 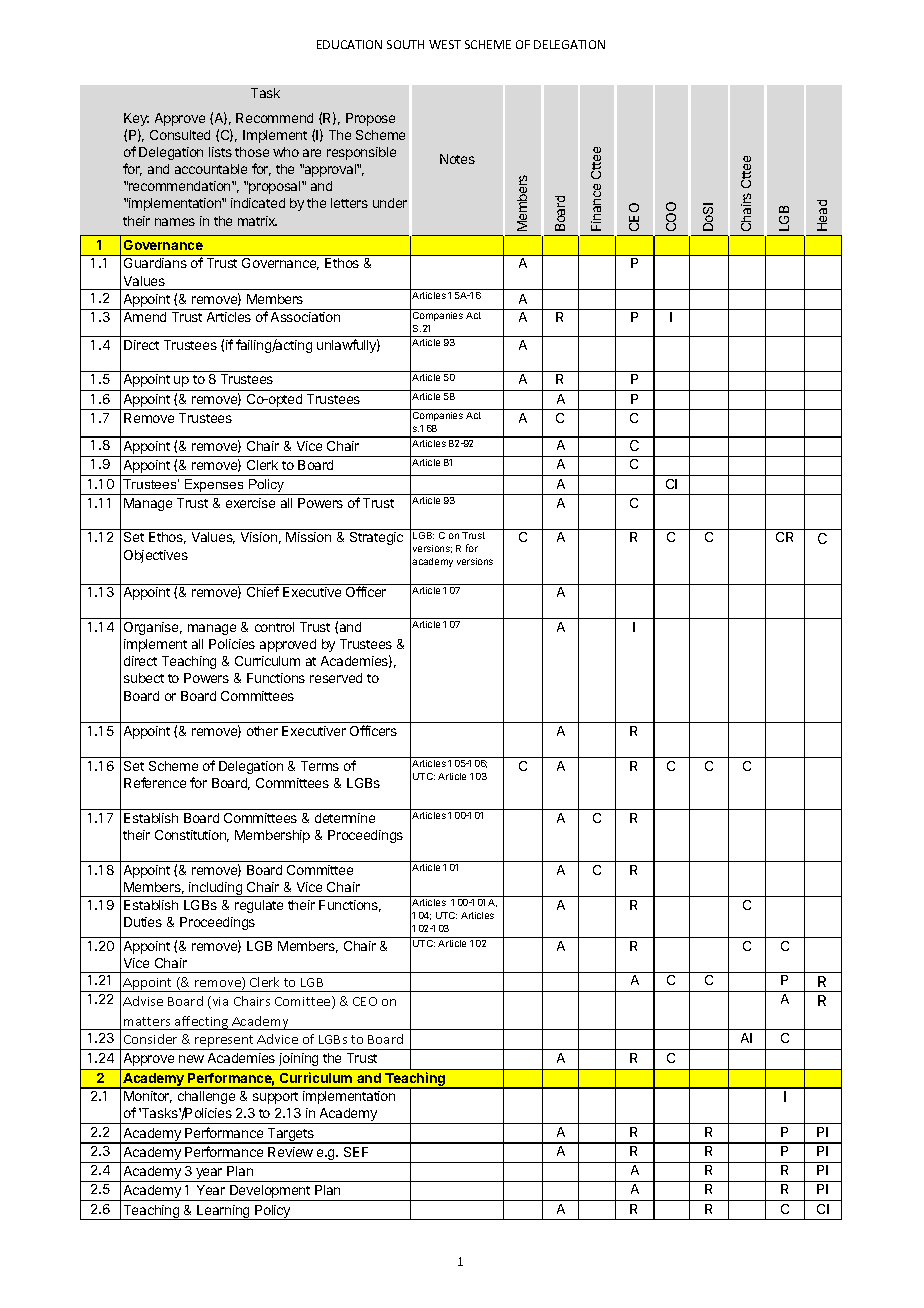 What do you see at coordinates (274, 627) in the document?
I see `control` at bounding box center [274, 627].
